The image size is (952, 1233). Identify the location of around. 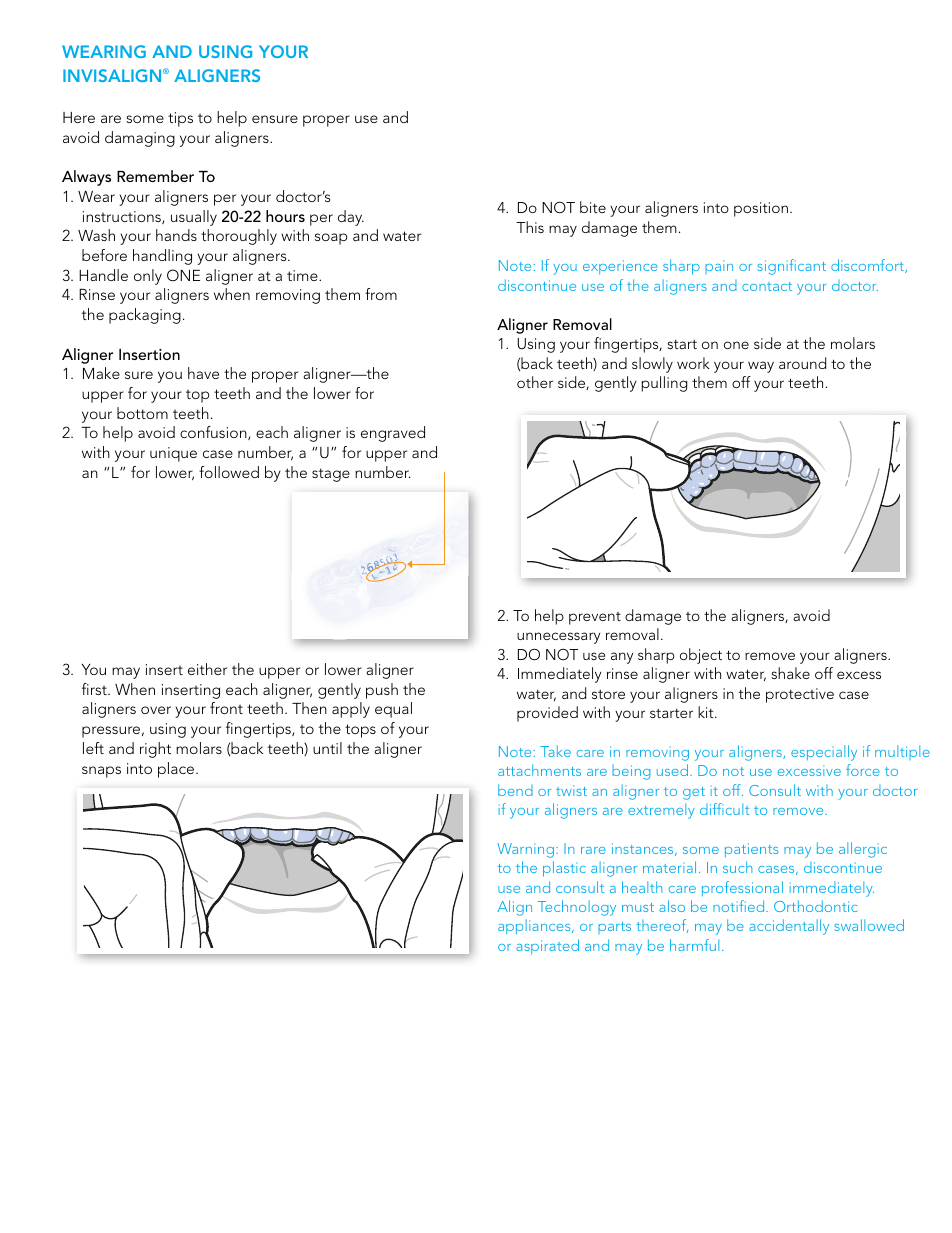
(802, 363).
